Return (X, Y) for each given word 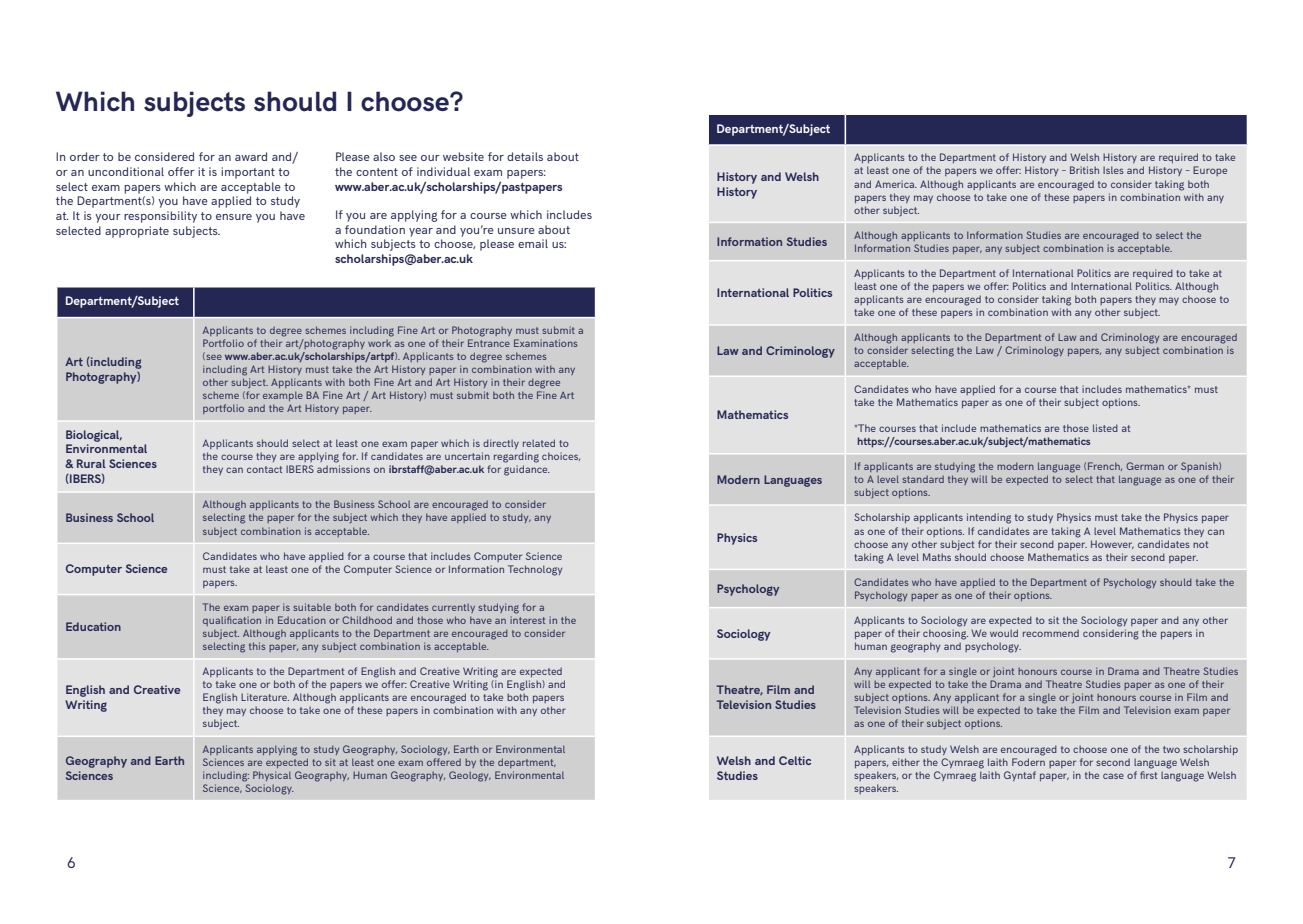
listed (1105, 428)
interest (527, 620)
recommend (1051, 633)
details (525, 156)
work (379, 343)
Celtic (795, 760)
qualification (232, 621)
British (1084, 170)
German (1145, 466)
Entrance (489, 343)
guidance (527, 470)
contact (264, 469)
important (248, 173)
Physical (272, 776)
